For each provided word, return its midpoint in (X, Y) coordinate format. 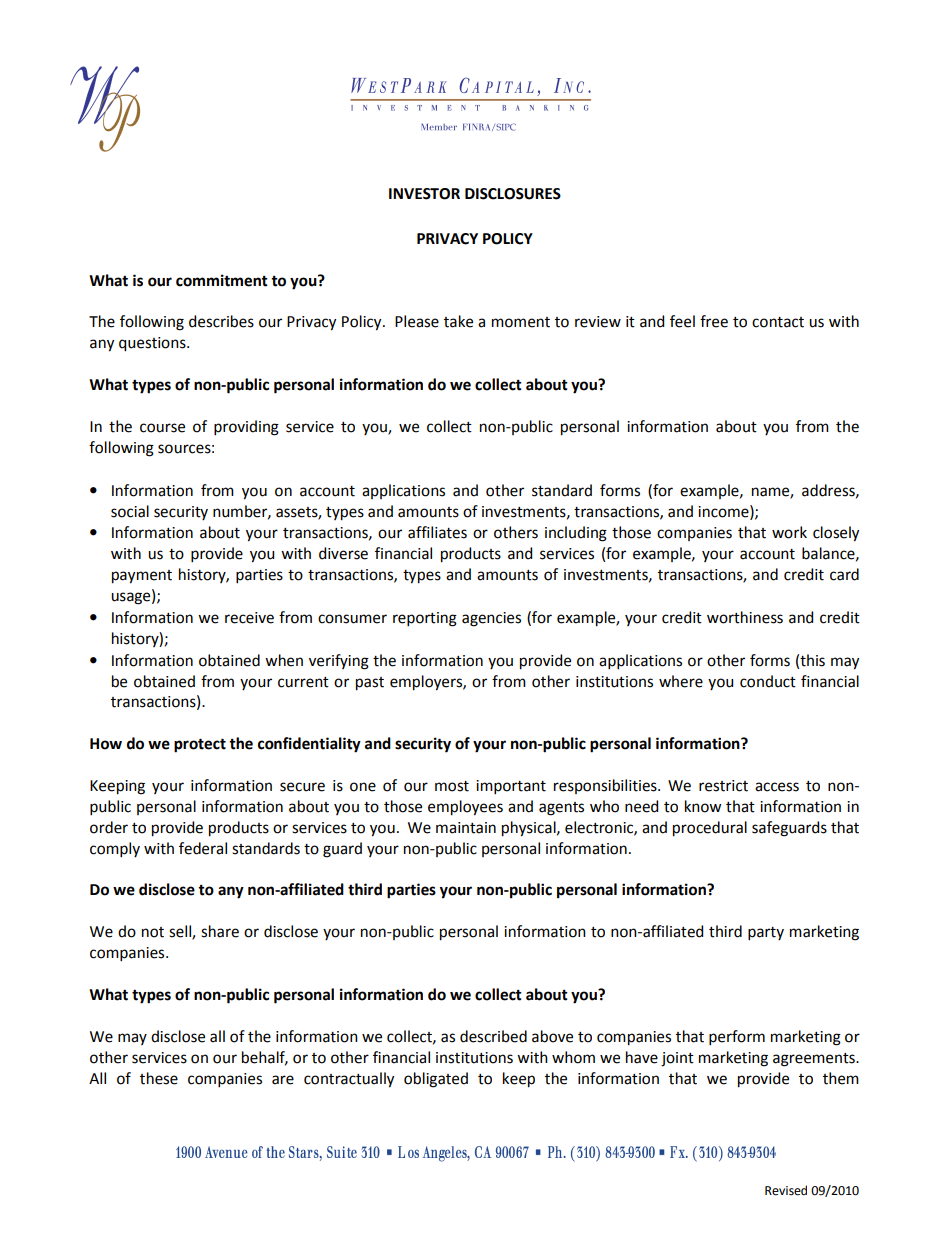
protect (200, 745)
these (159, 1078)
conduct (768, 681)
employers (427, 683)
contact (778, 322)
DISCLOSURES (513, 194)
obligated (436, 1080)
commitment (222, 280)
